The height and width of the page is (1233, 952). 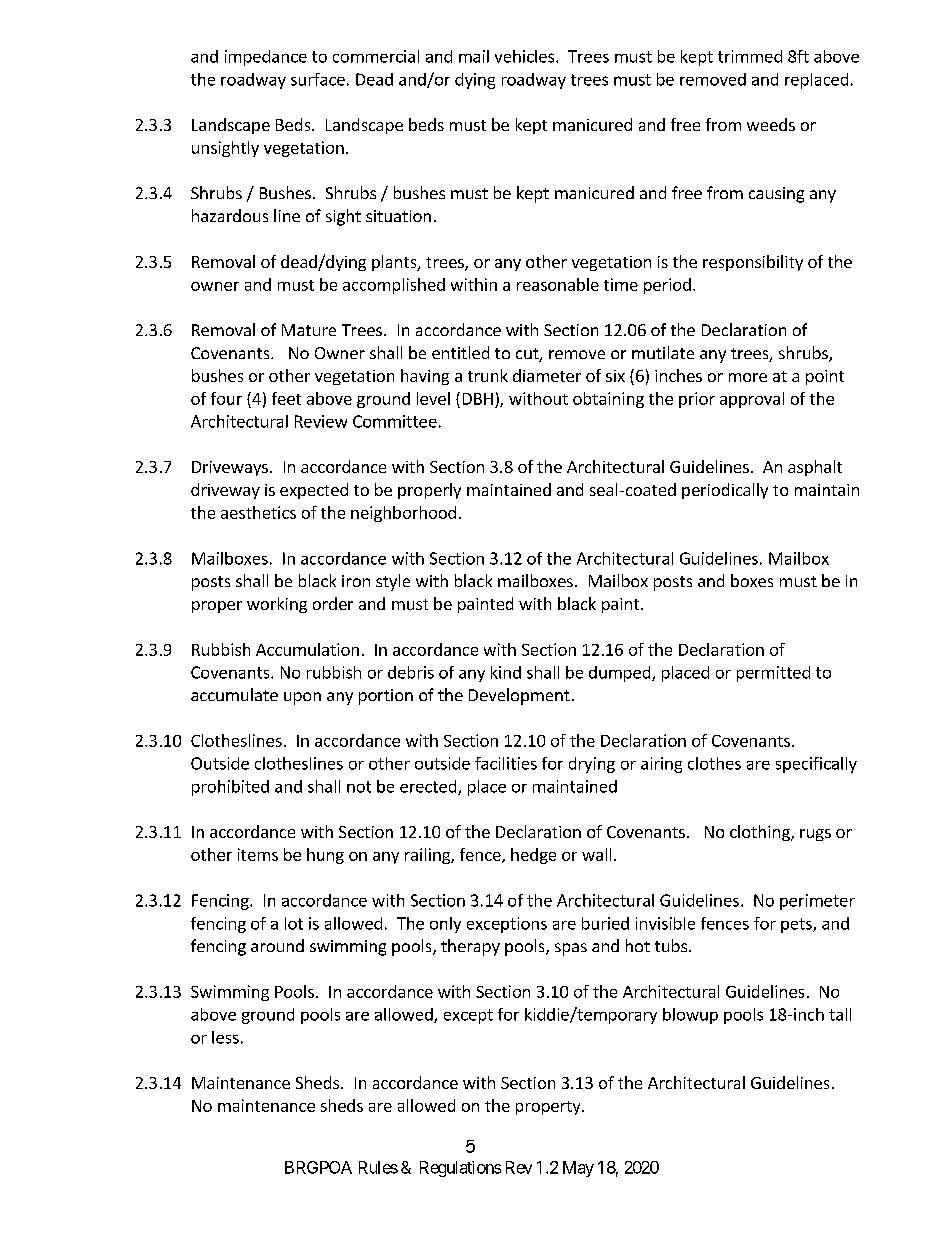 What do you see at coordinates (225, 1037) in the page?
I see `less` at bounding box center [225, 1037].
